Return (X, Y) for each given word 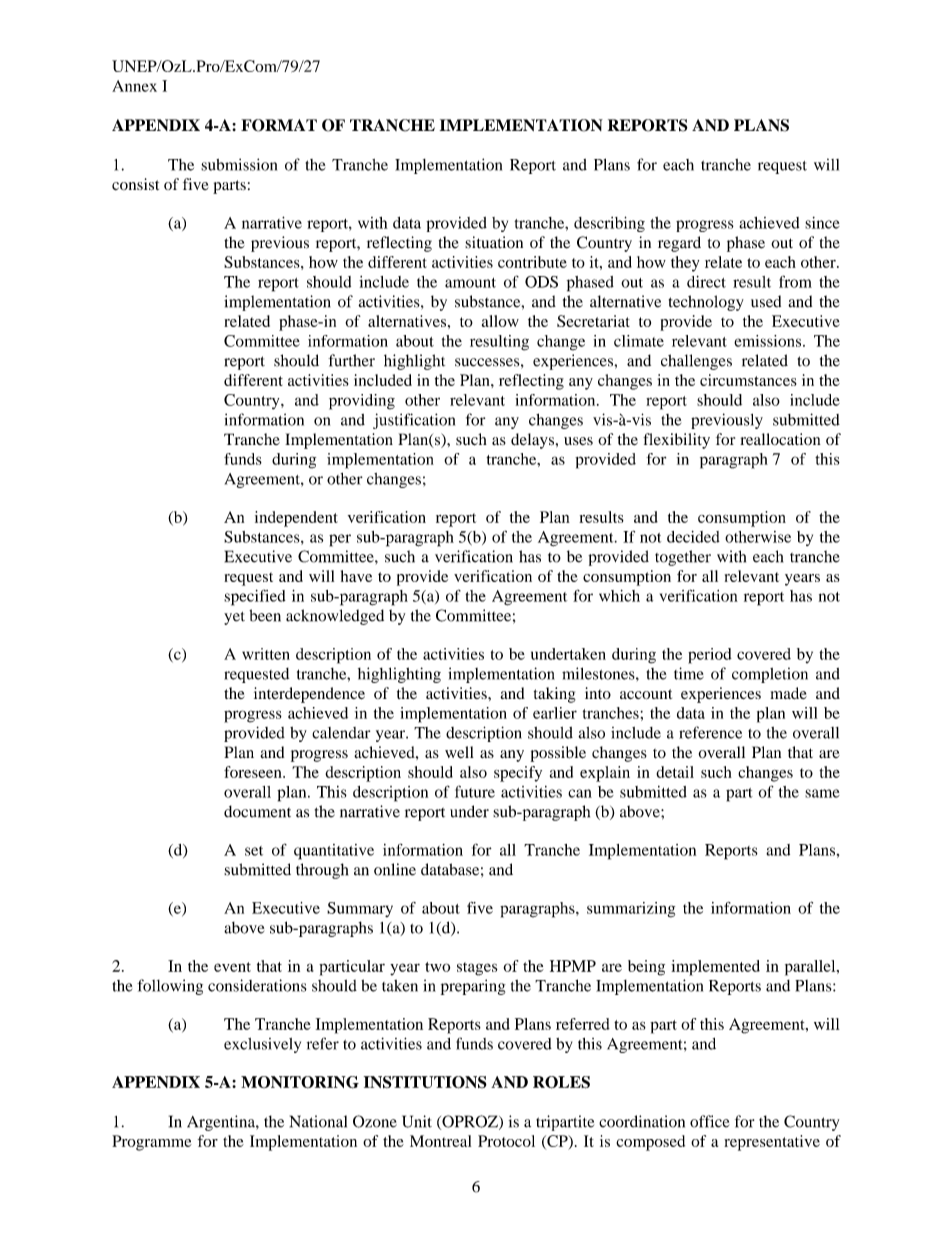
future (475, 791)
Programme (152, 1143)
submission (239, 164)
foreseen (254, 772)
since (822, 223)
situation (494, 242)
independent (296, 519)
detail (675, 772)
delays (534, 441)
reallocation (780, 439)
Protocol (506, 1141)
